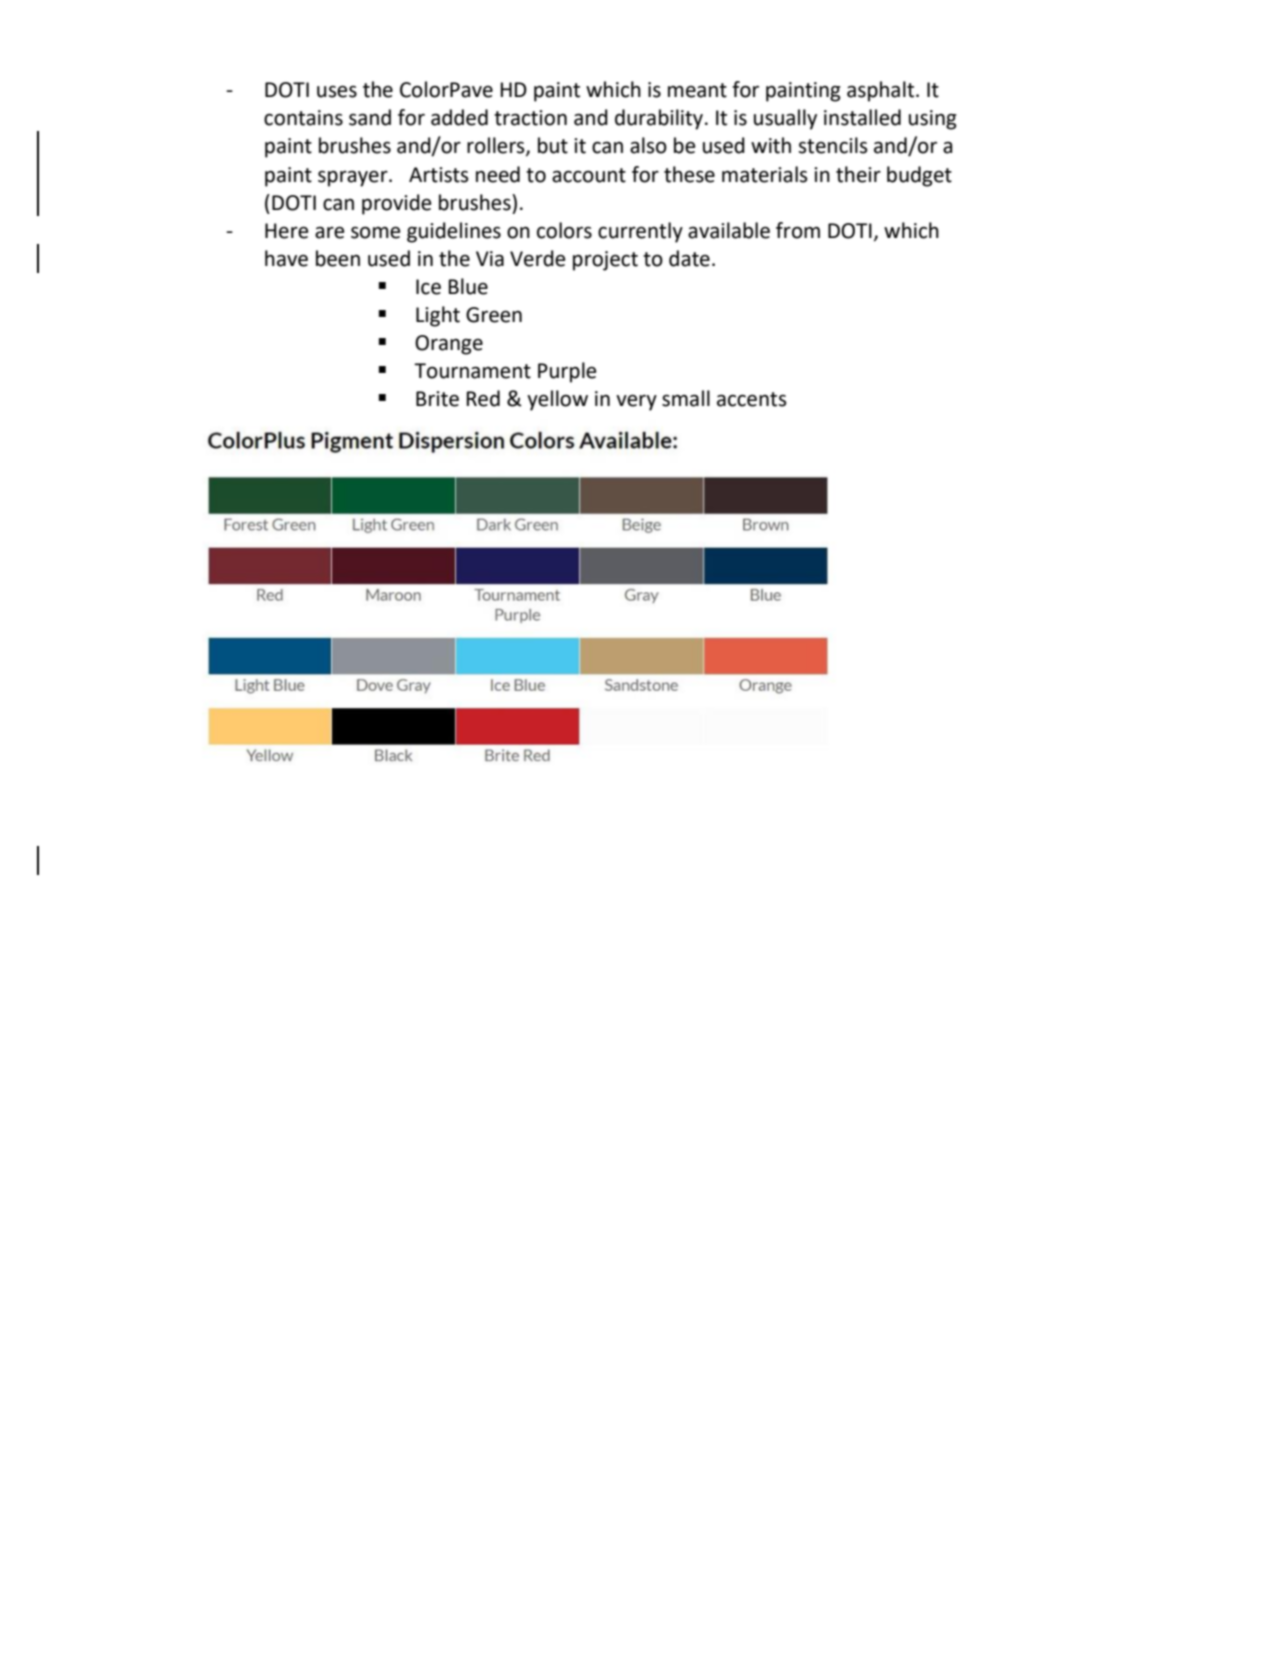 Image resolution: width=1282 pixels, height=1659 pixels. Describe the element at coordinates (605, 261) in the document. I see `project` at that location.
